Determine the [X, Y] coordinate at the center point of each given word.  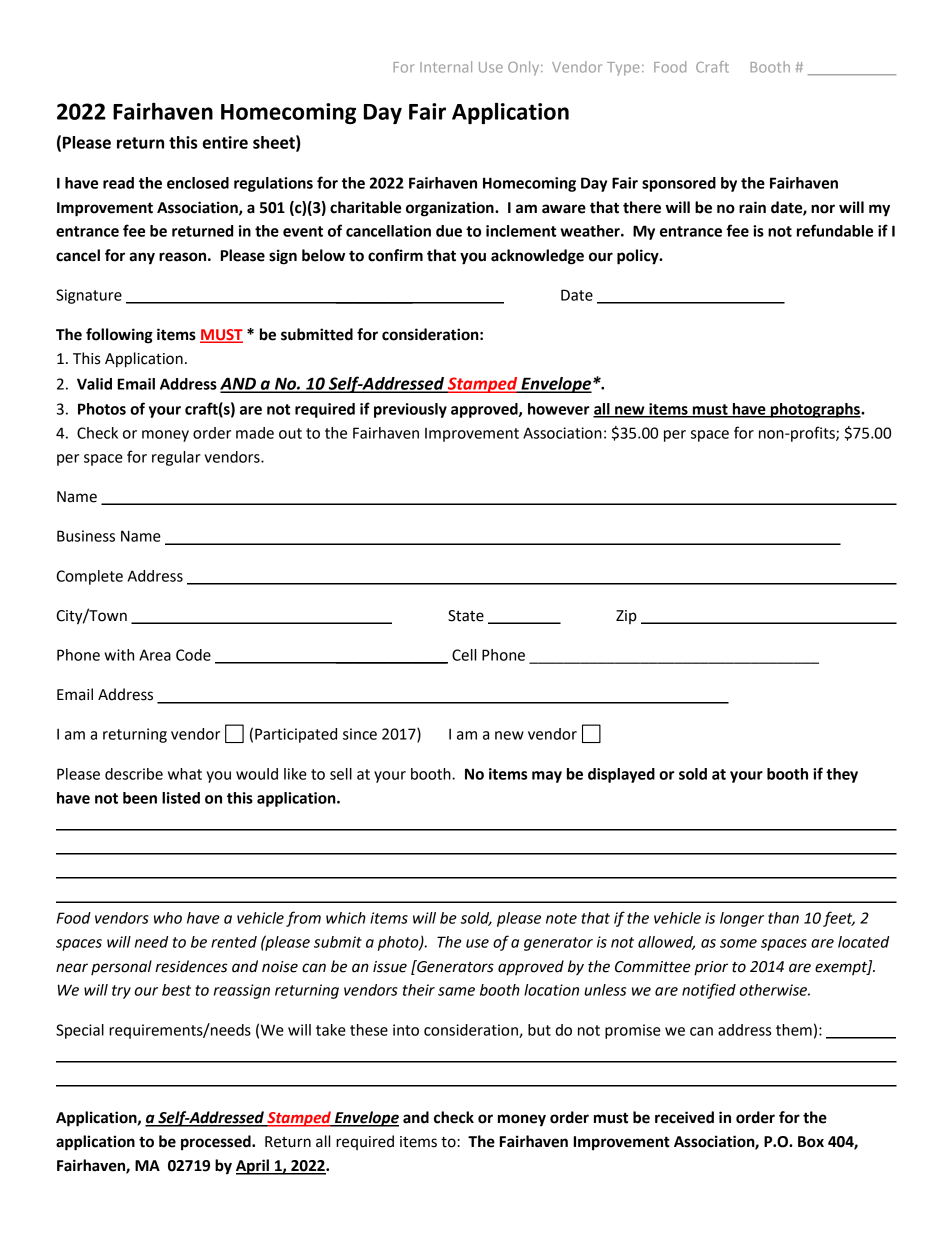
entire [225, 142]
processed [217, 1143]
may [547, 777]
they [842, 775]
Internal [446, 67]
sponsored [679, 184]
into [406, 1030]
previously [410, 410]
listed [181, 798]
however [559, 409]
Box [811, 1142]
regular [176, 458]
